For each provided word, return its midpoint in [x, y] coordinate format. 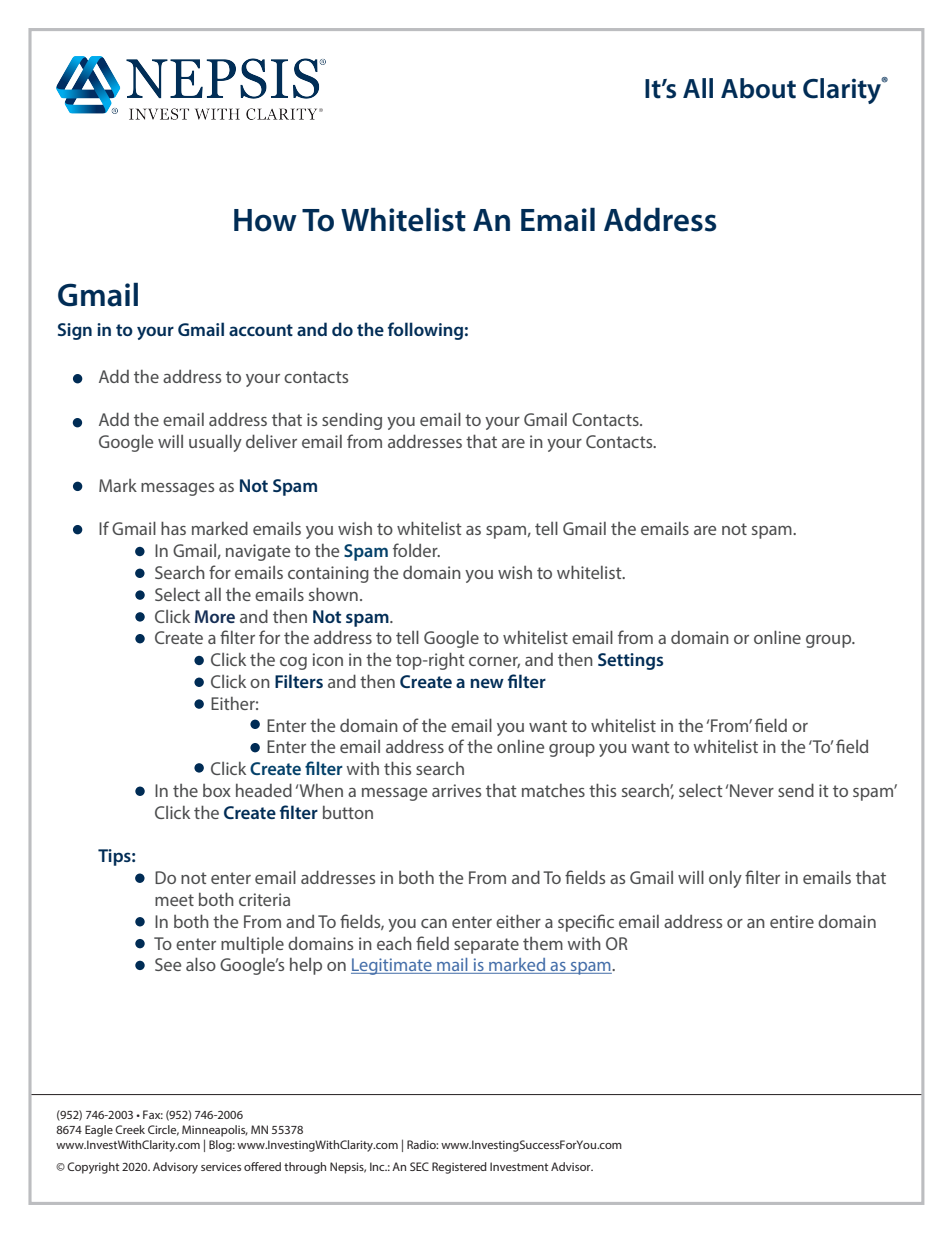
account [261, 330]
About [758, 88]
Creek [130, 1129]
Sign [75, 331]
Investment [519, 1166]
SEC [419, 1166]
